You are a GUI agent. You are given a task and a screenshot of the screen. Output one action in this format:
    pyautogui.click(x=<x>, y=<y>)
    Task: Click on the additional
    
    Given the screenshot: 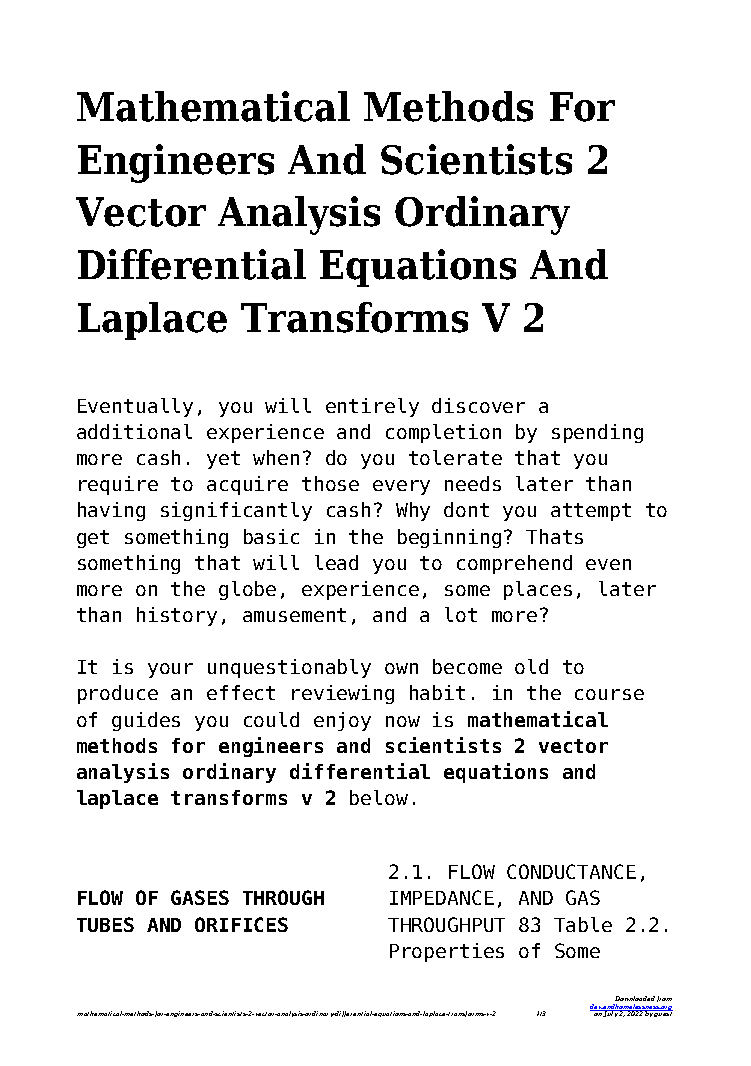 What is the action you would take?
    pyautogui.click(x=134, y=431)
